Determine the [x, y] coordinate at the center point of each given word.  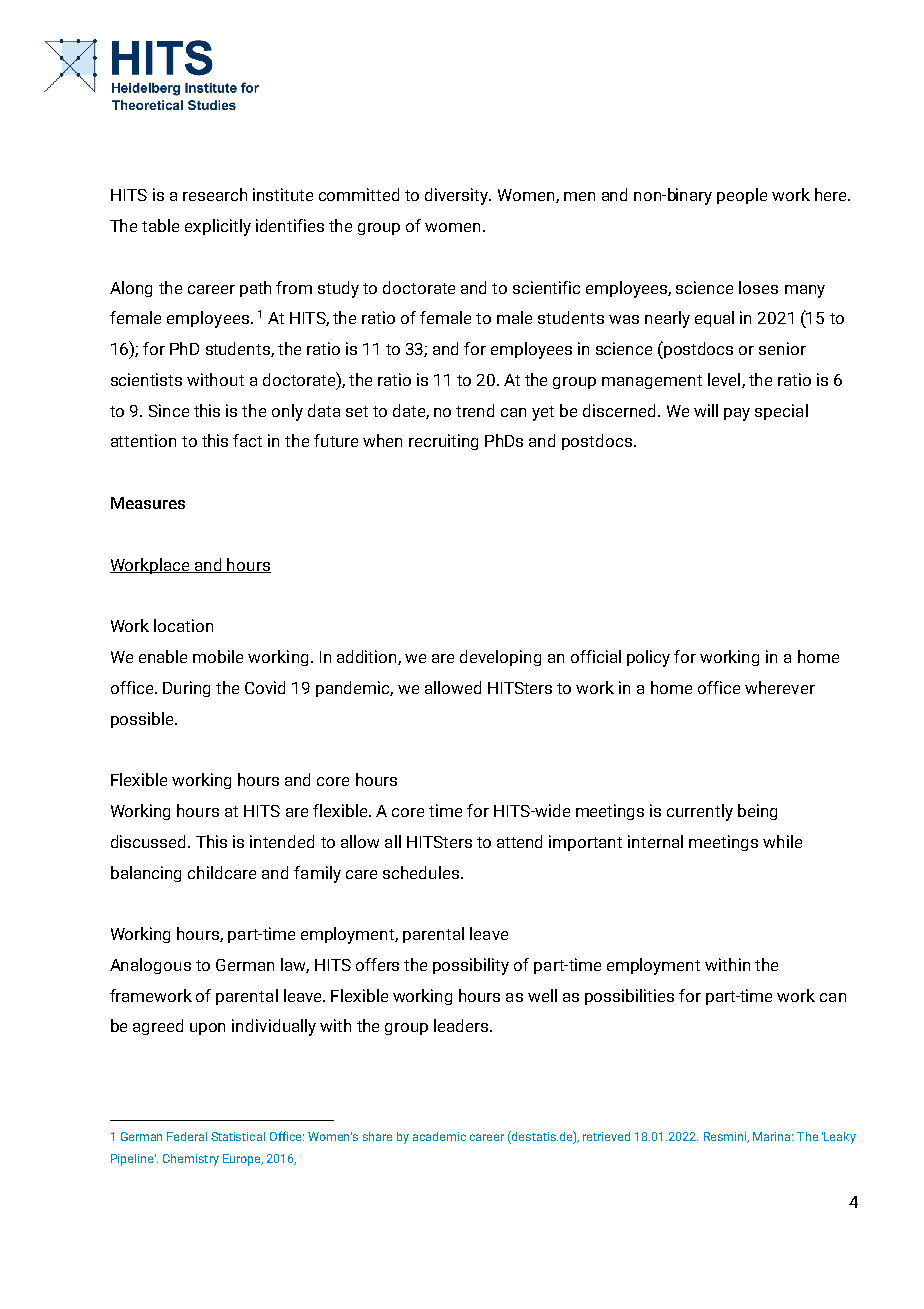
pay [737, 414]
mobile [218, 656]
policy [648, 658]
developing [500, 658]
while [782, 841]
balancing [146, 874]
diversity [458, 196]
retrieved [606, 1136]
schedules [421, 872]
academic [439, 1136]
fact [247, 440]
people [742, 196]
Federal [187, 1136]
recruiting [443, 442]
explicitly [218, 227]
